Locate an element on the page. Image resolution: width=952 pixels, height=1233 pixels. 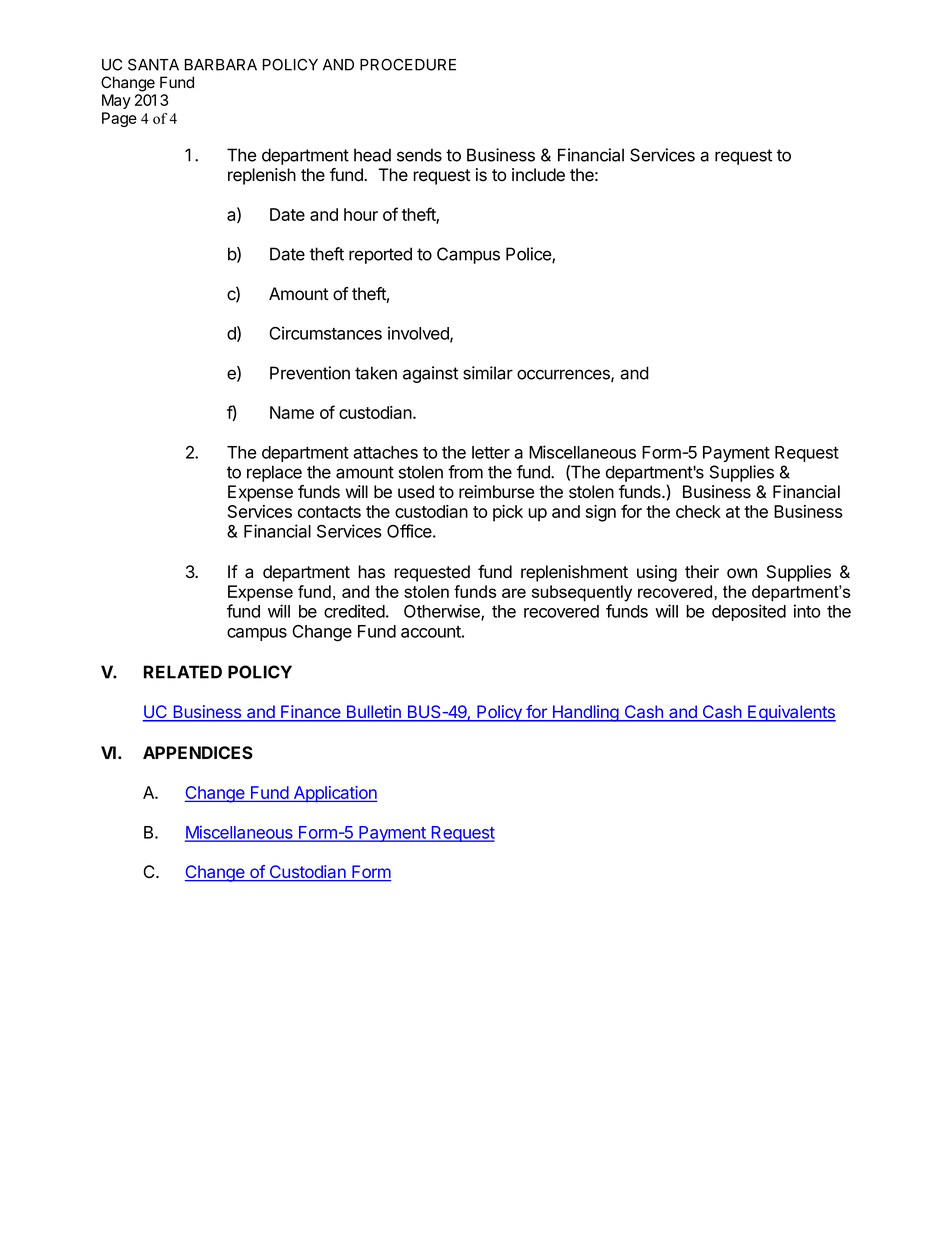
PROCEDURE is located at coordinates (408, 64).
